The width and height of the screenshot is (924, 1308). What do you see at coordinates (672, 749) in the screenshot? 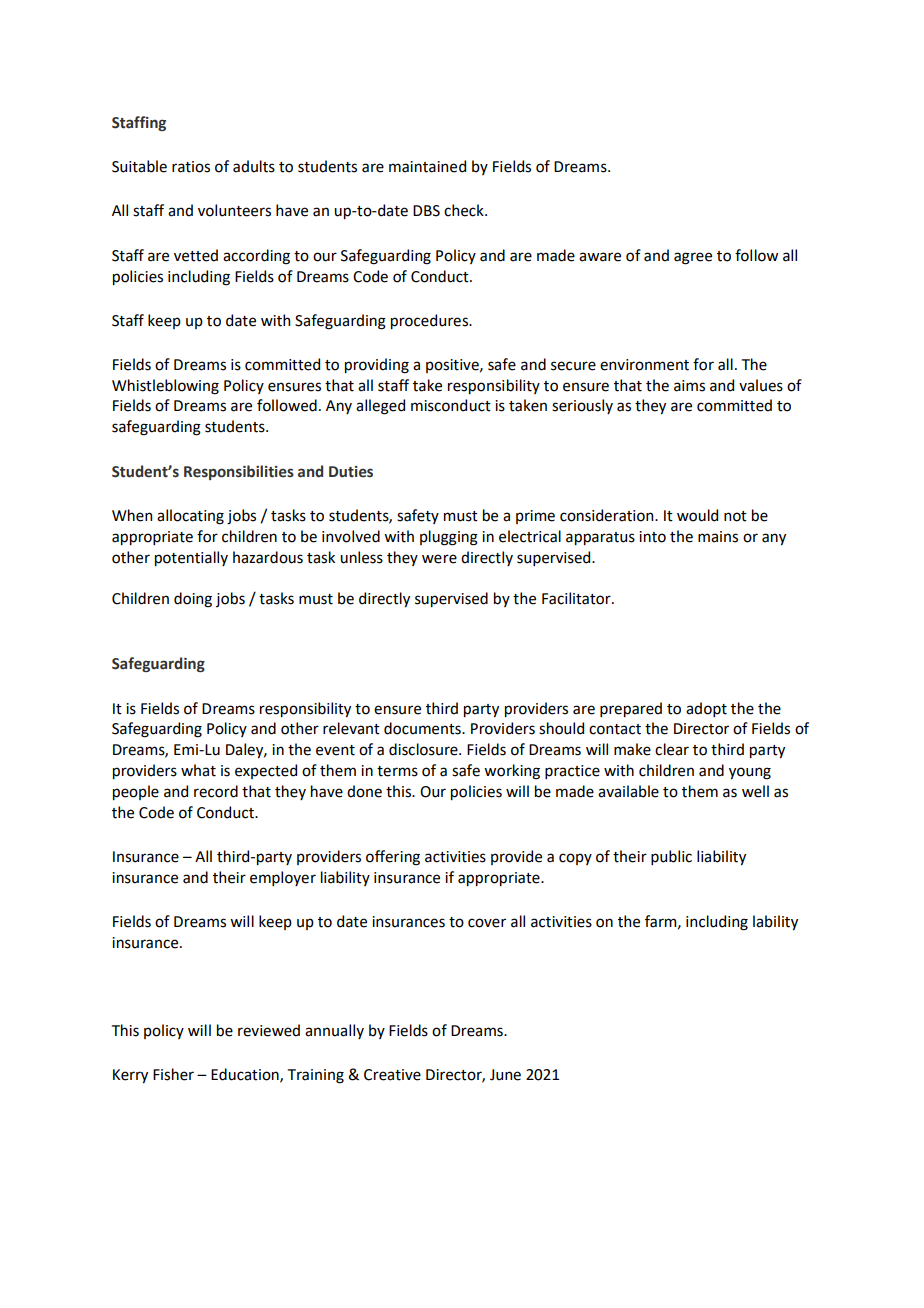
I see `clear` at bounding box center [672, 749].
